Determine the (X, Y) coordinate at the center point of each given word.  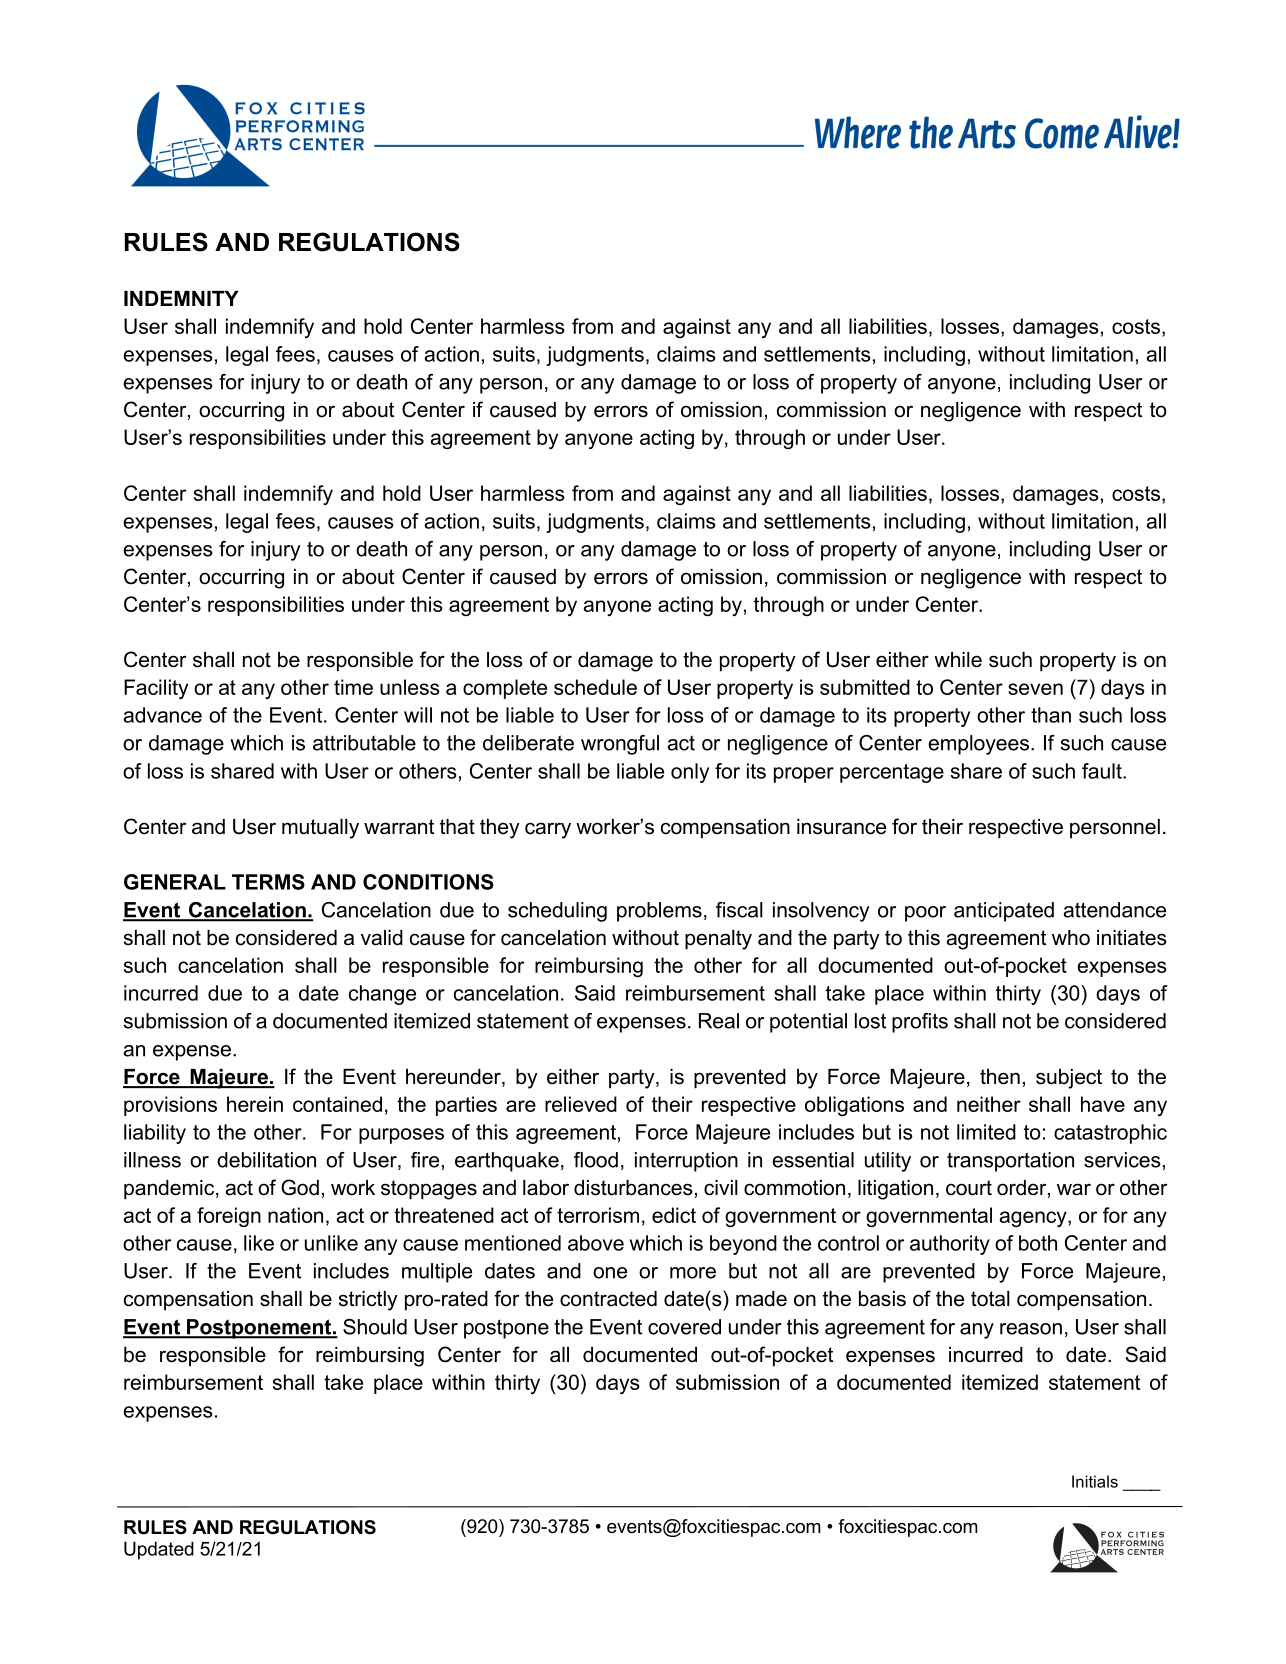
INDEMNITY (181, 298)
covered (684, 1327)
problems (659, 912)
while (958, 660)
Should (375, 1327)
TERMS (268, 882)
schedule (595, 687)
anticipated (1004, 912)
